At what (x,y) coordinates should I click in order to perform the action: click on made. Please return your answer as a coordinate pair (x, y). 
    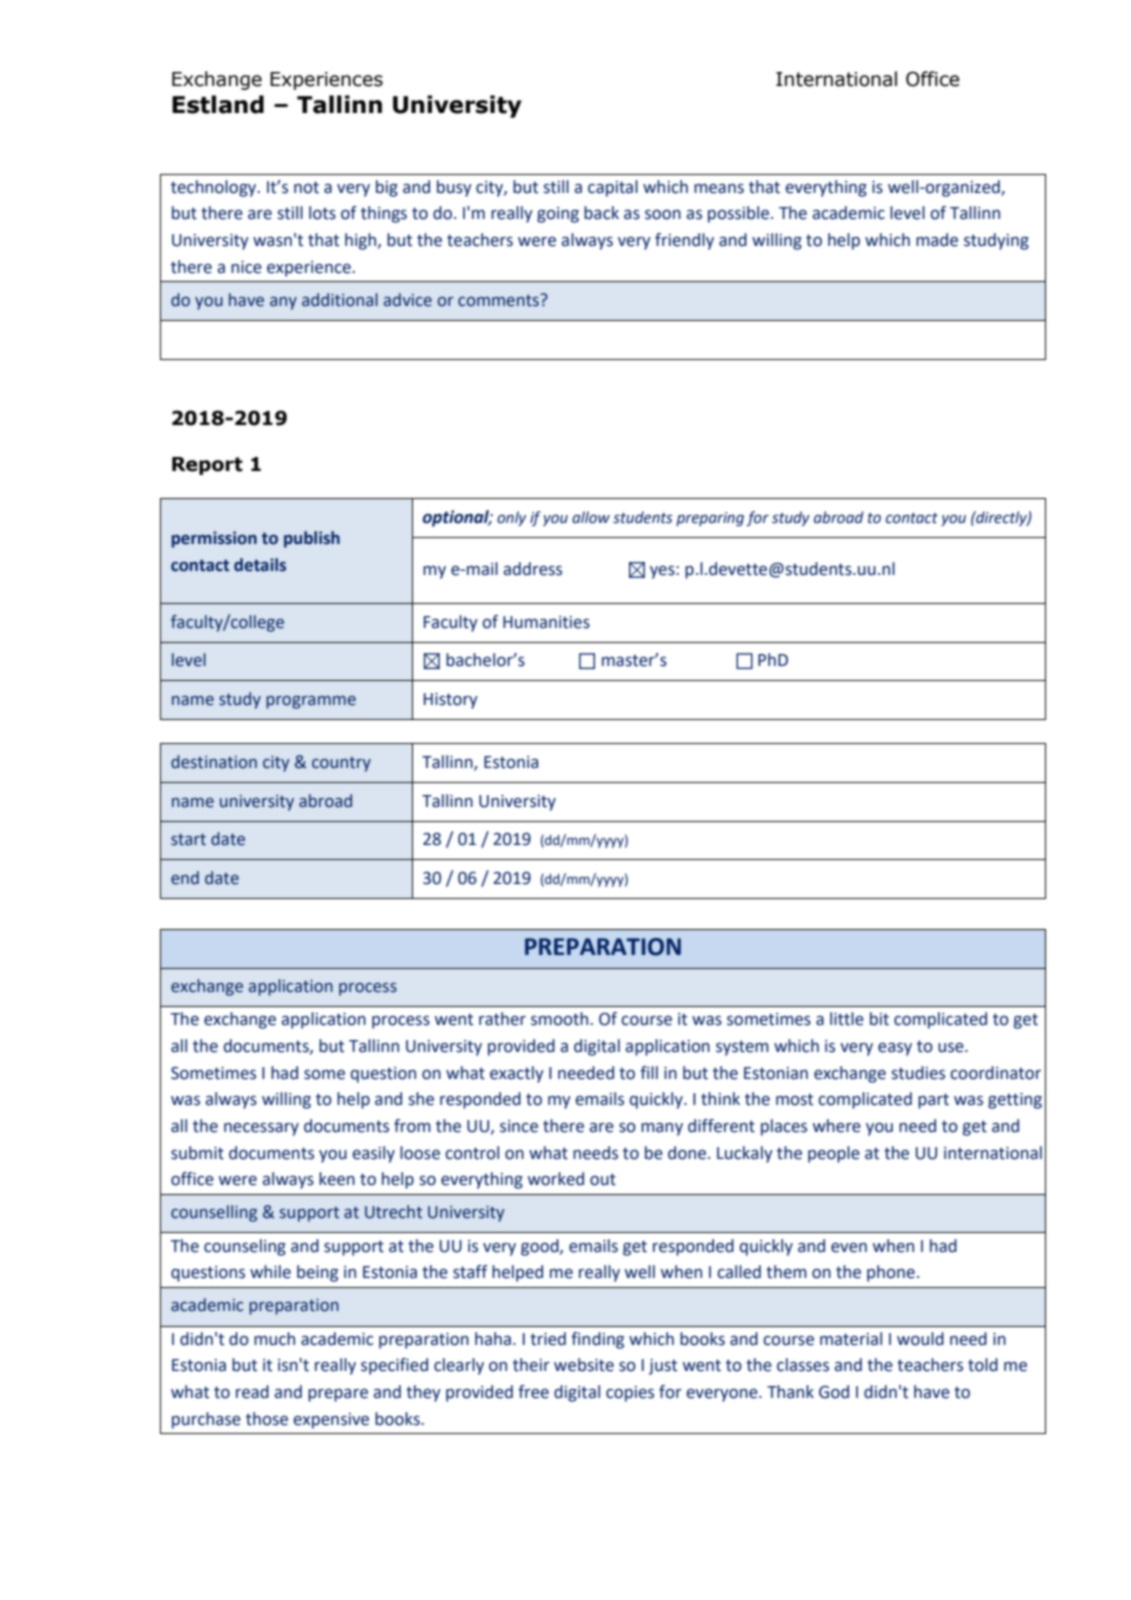
    Looking at the image, I should click on (937, 240).
